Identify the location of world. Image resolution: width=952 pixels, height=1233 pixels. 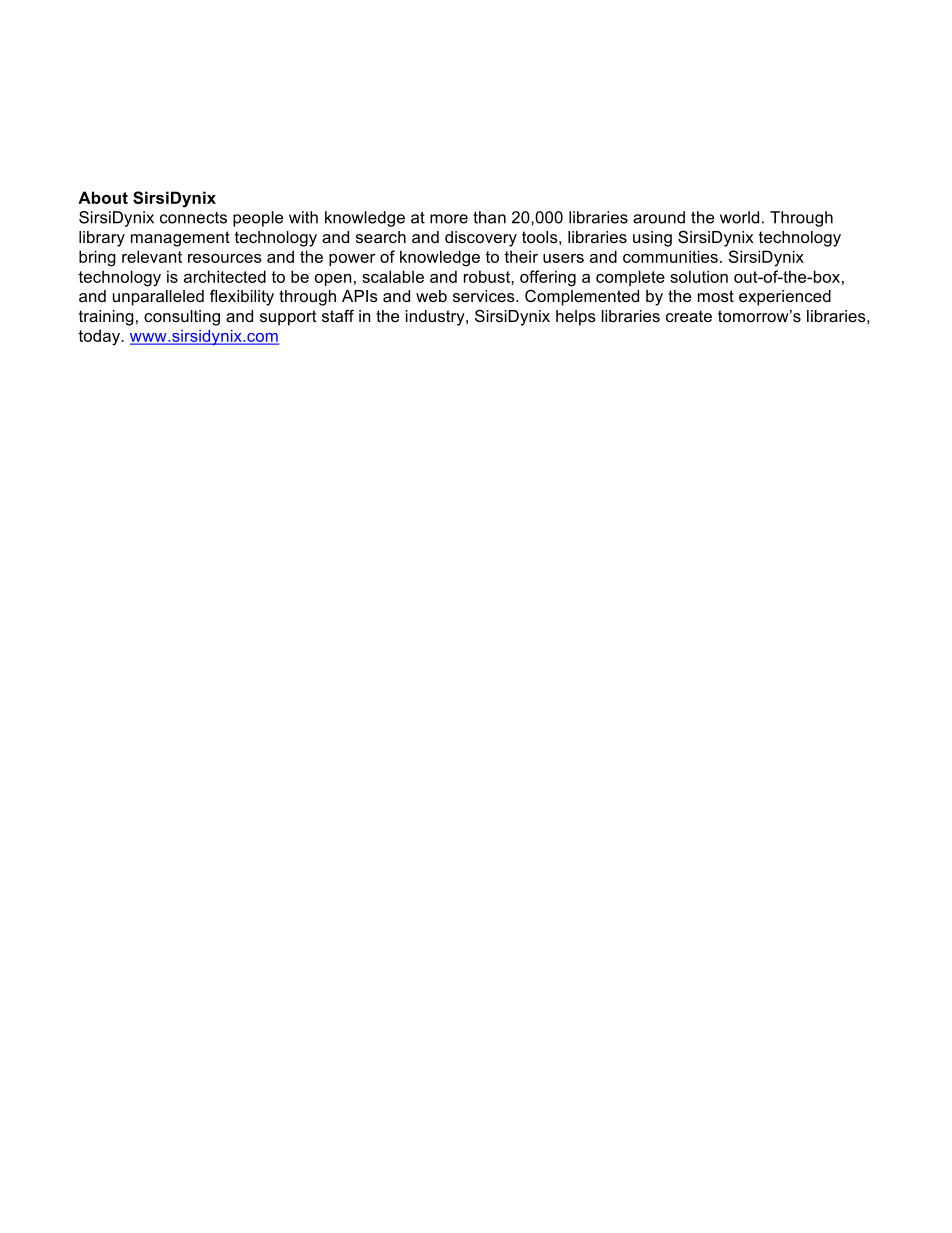
(739, 217).
